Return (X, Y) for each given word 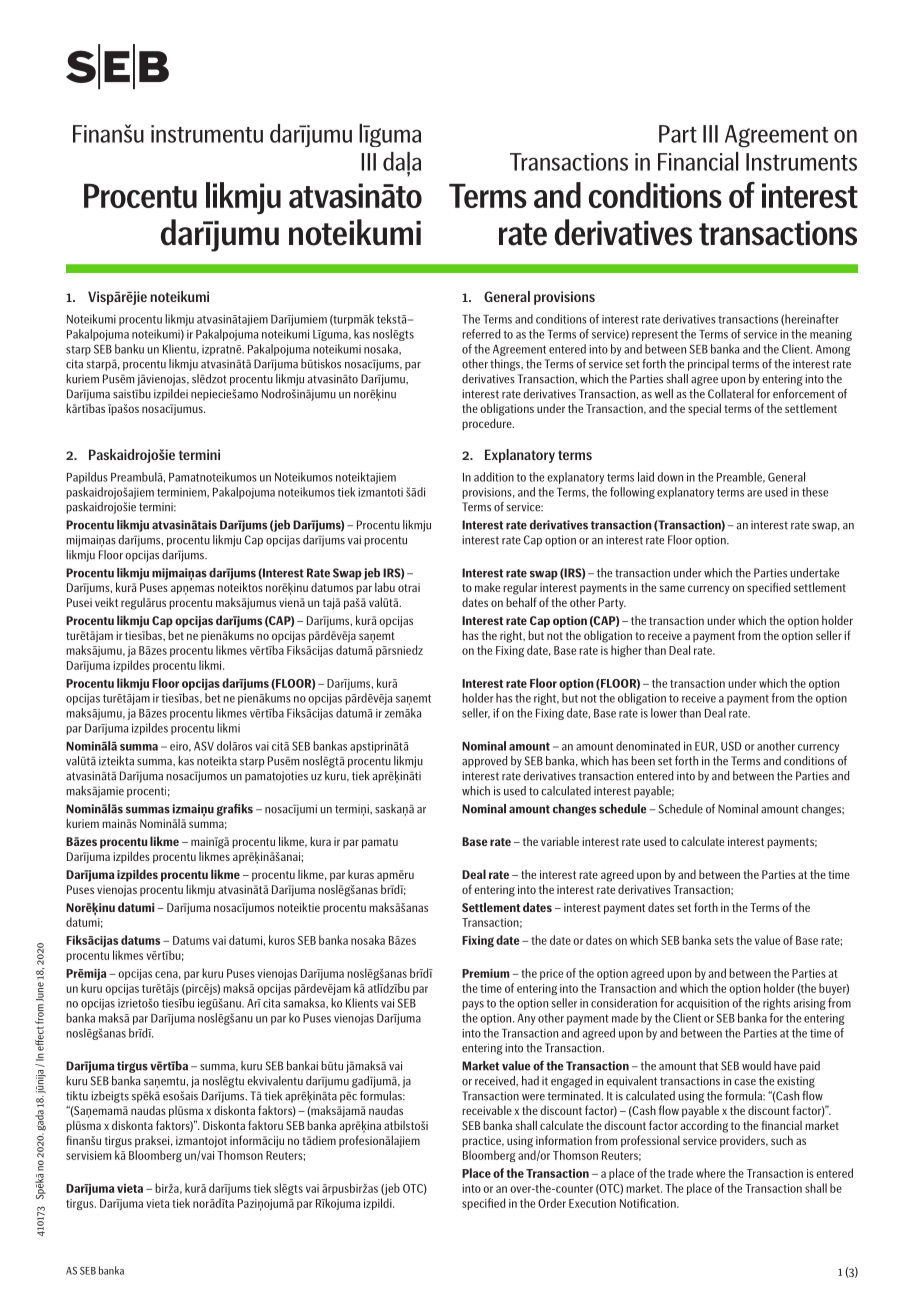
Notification (649, 1203)
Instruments (801, 162)
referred (481, 334)
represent (655, 335)
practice (482, 1142)
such (782, 1140)
